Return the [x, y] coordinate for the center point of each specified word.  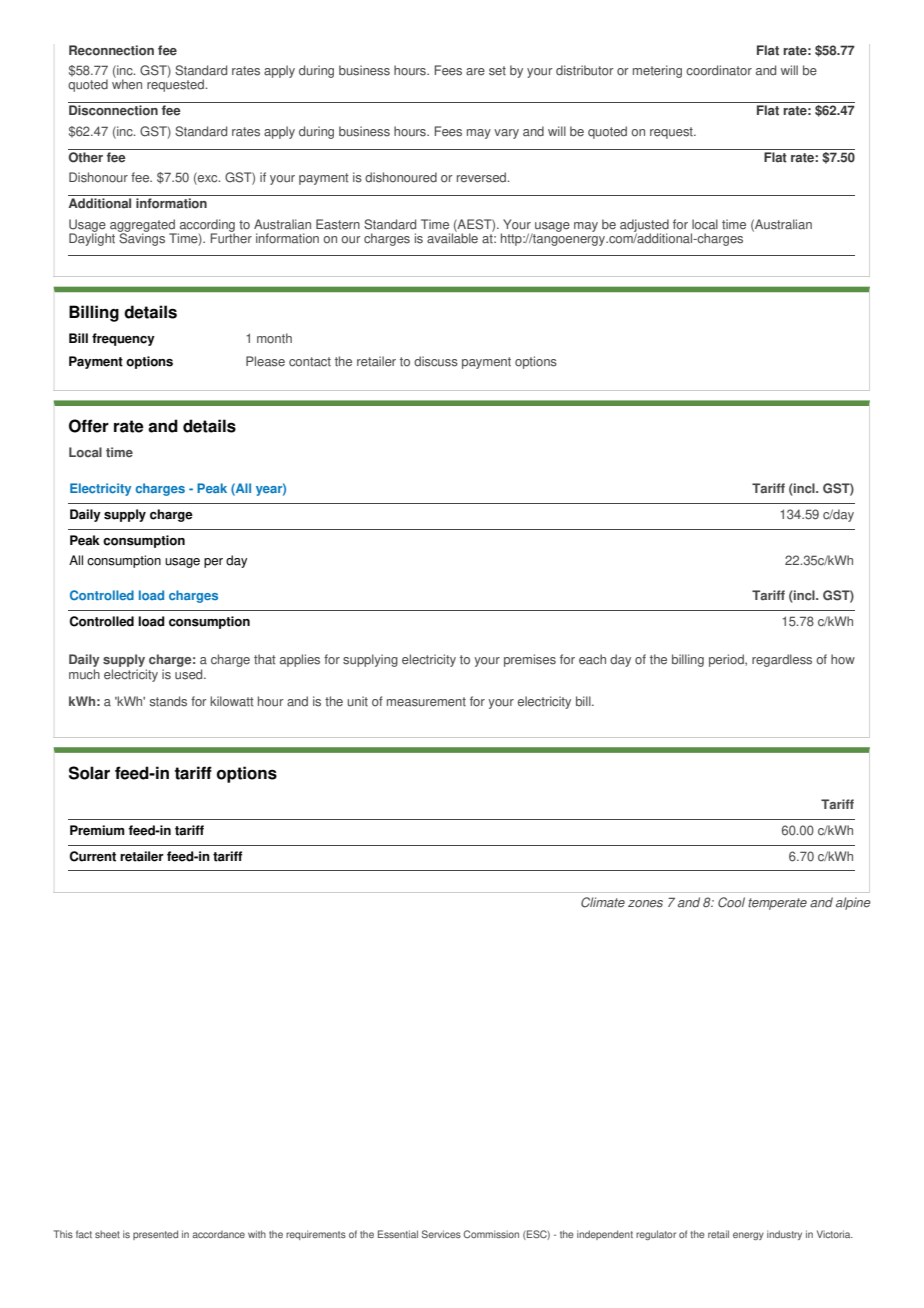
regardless [782, 660]
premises [530, 660]
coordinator [719, 70]
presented [155, 1235]
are [475, 72]
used [190, 674]
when [127, 83]
